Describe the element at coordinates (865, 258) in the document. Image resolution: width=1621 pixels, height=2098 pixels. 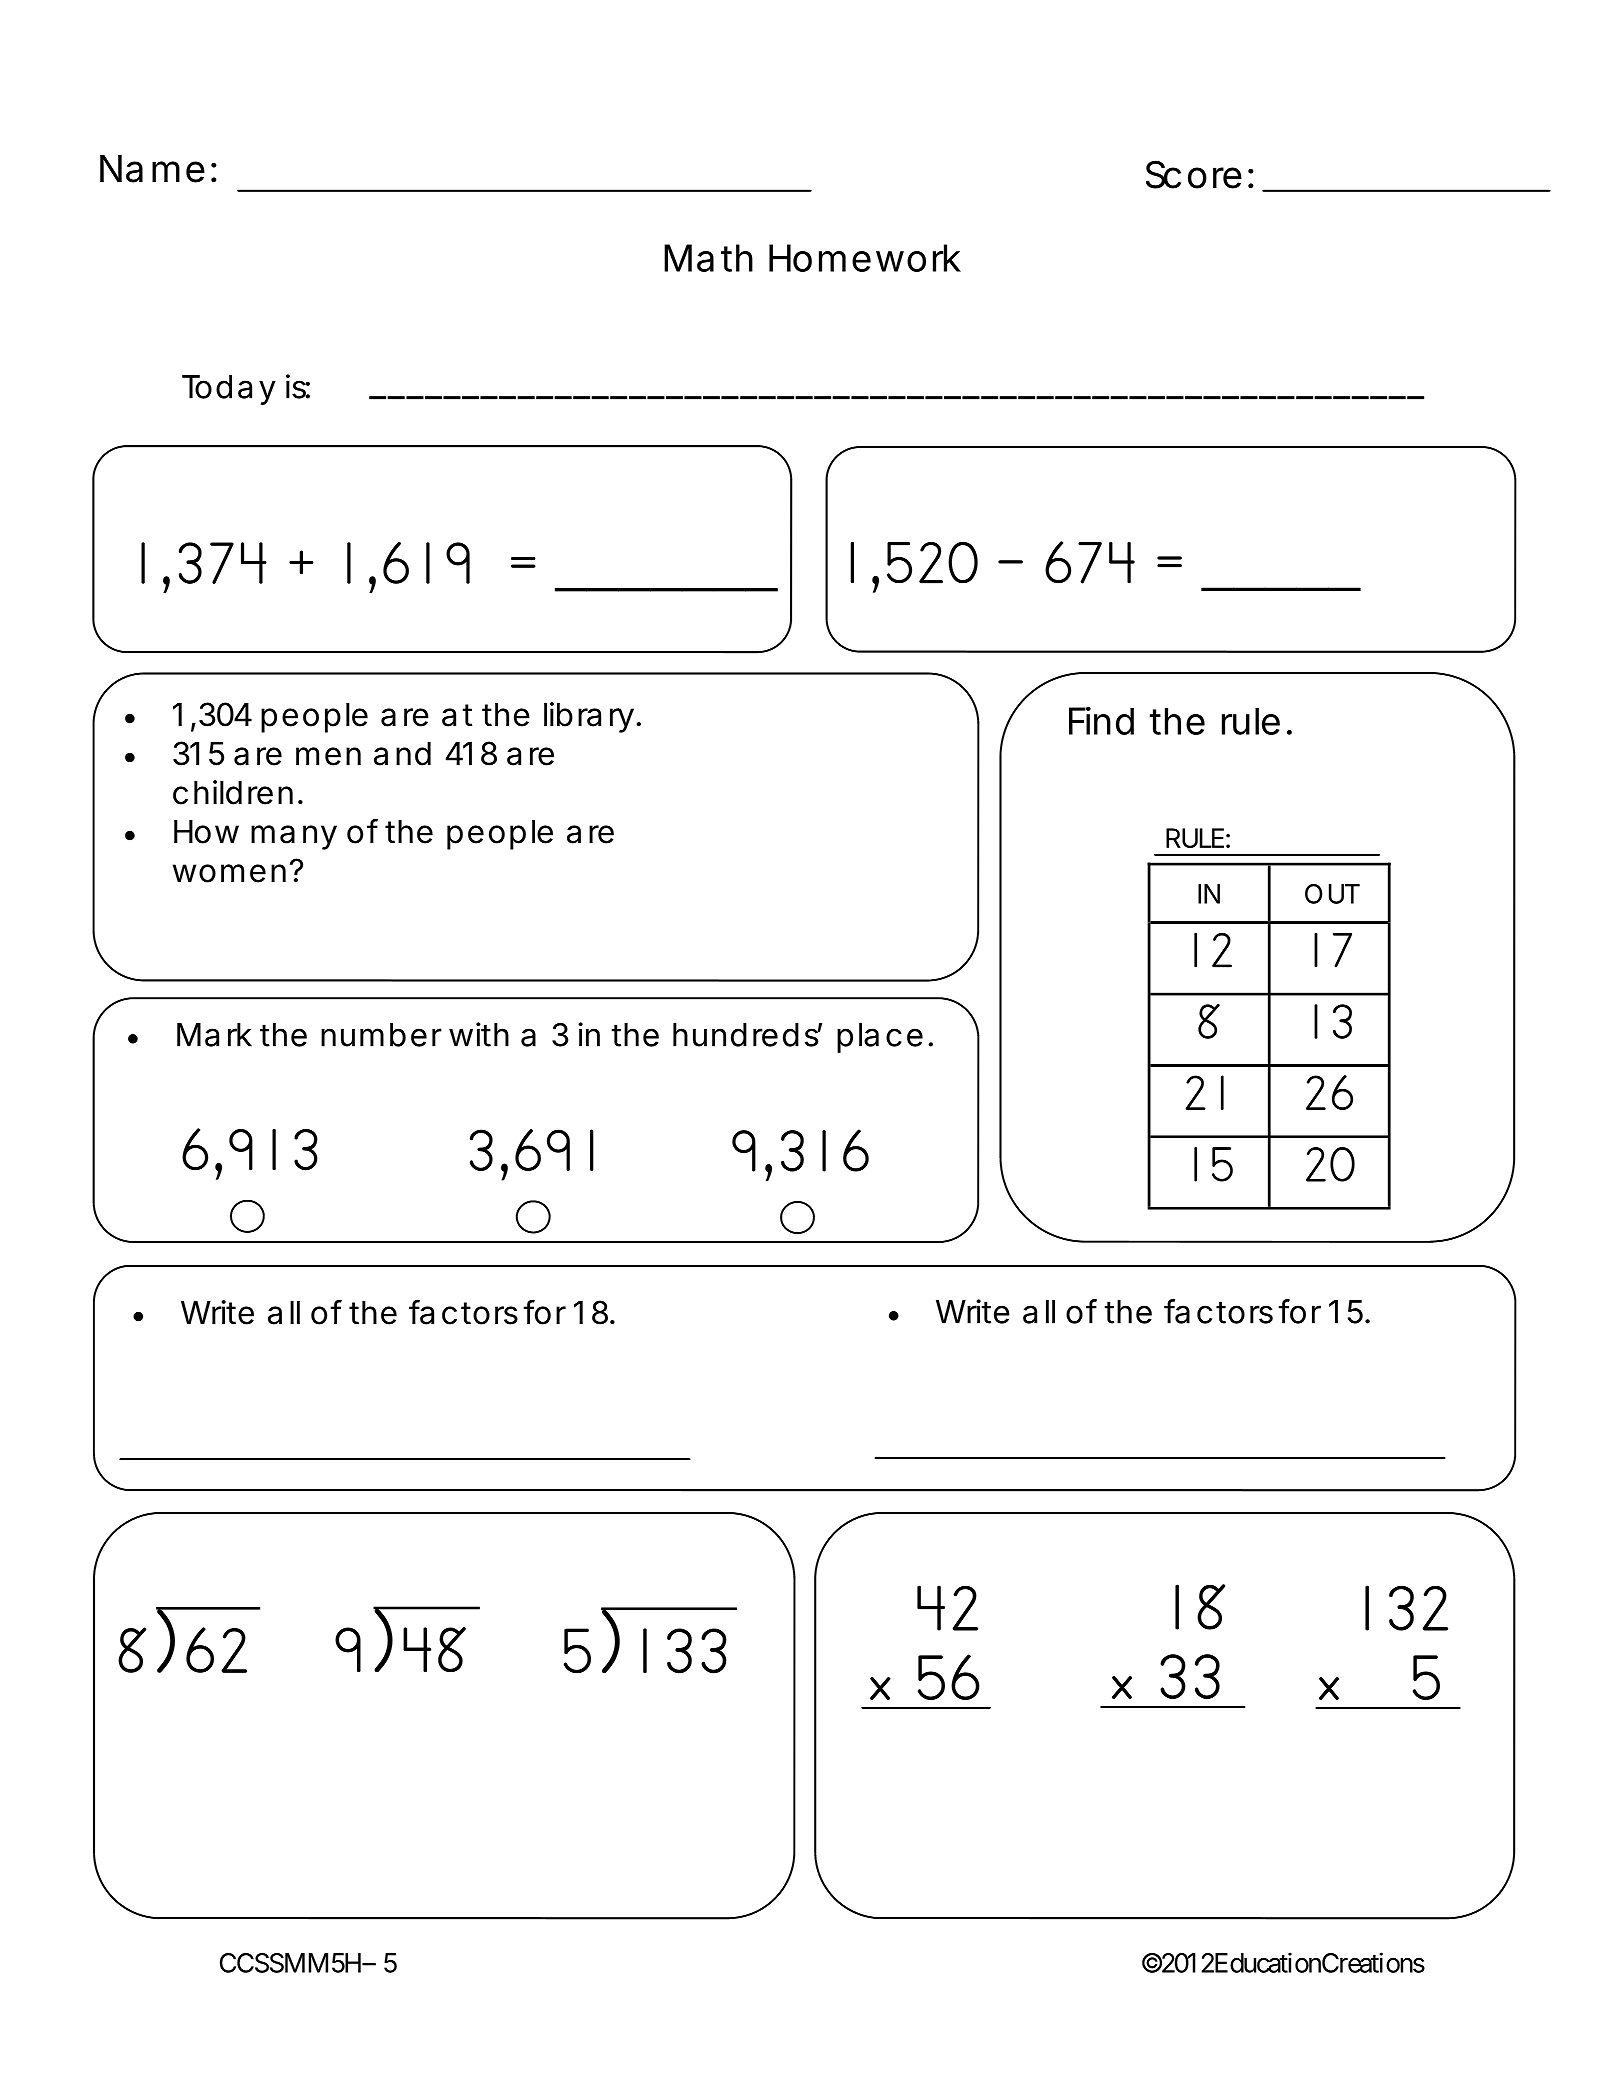
I see `Homework` at that location.
